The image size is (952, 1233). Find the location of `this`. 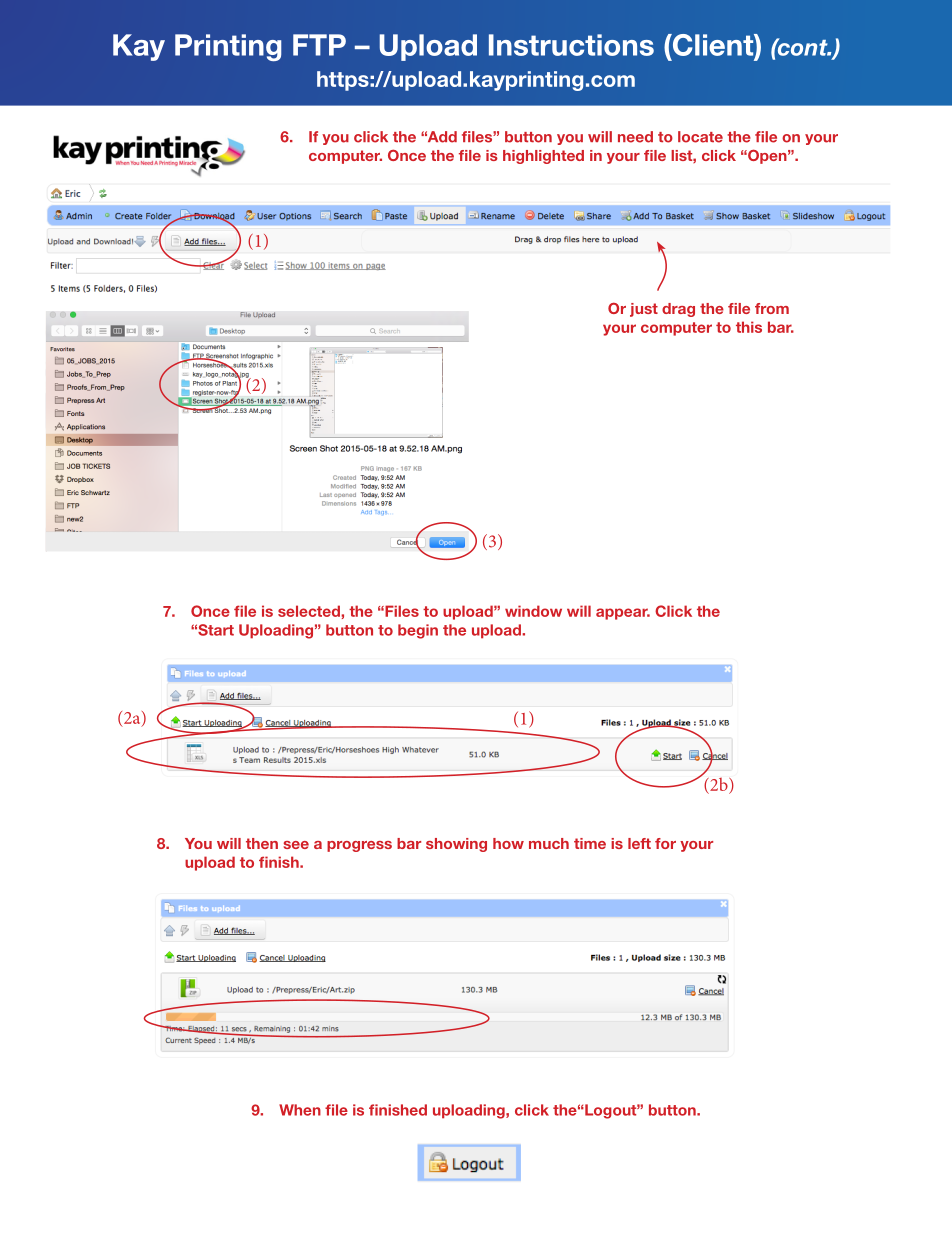

this is located at coordinates (749, 327).
